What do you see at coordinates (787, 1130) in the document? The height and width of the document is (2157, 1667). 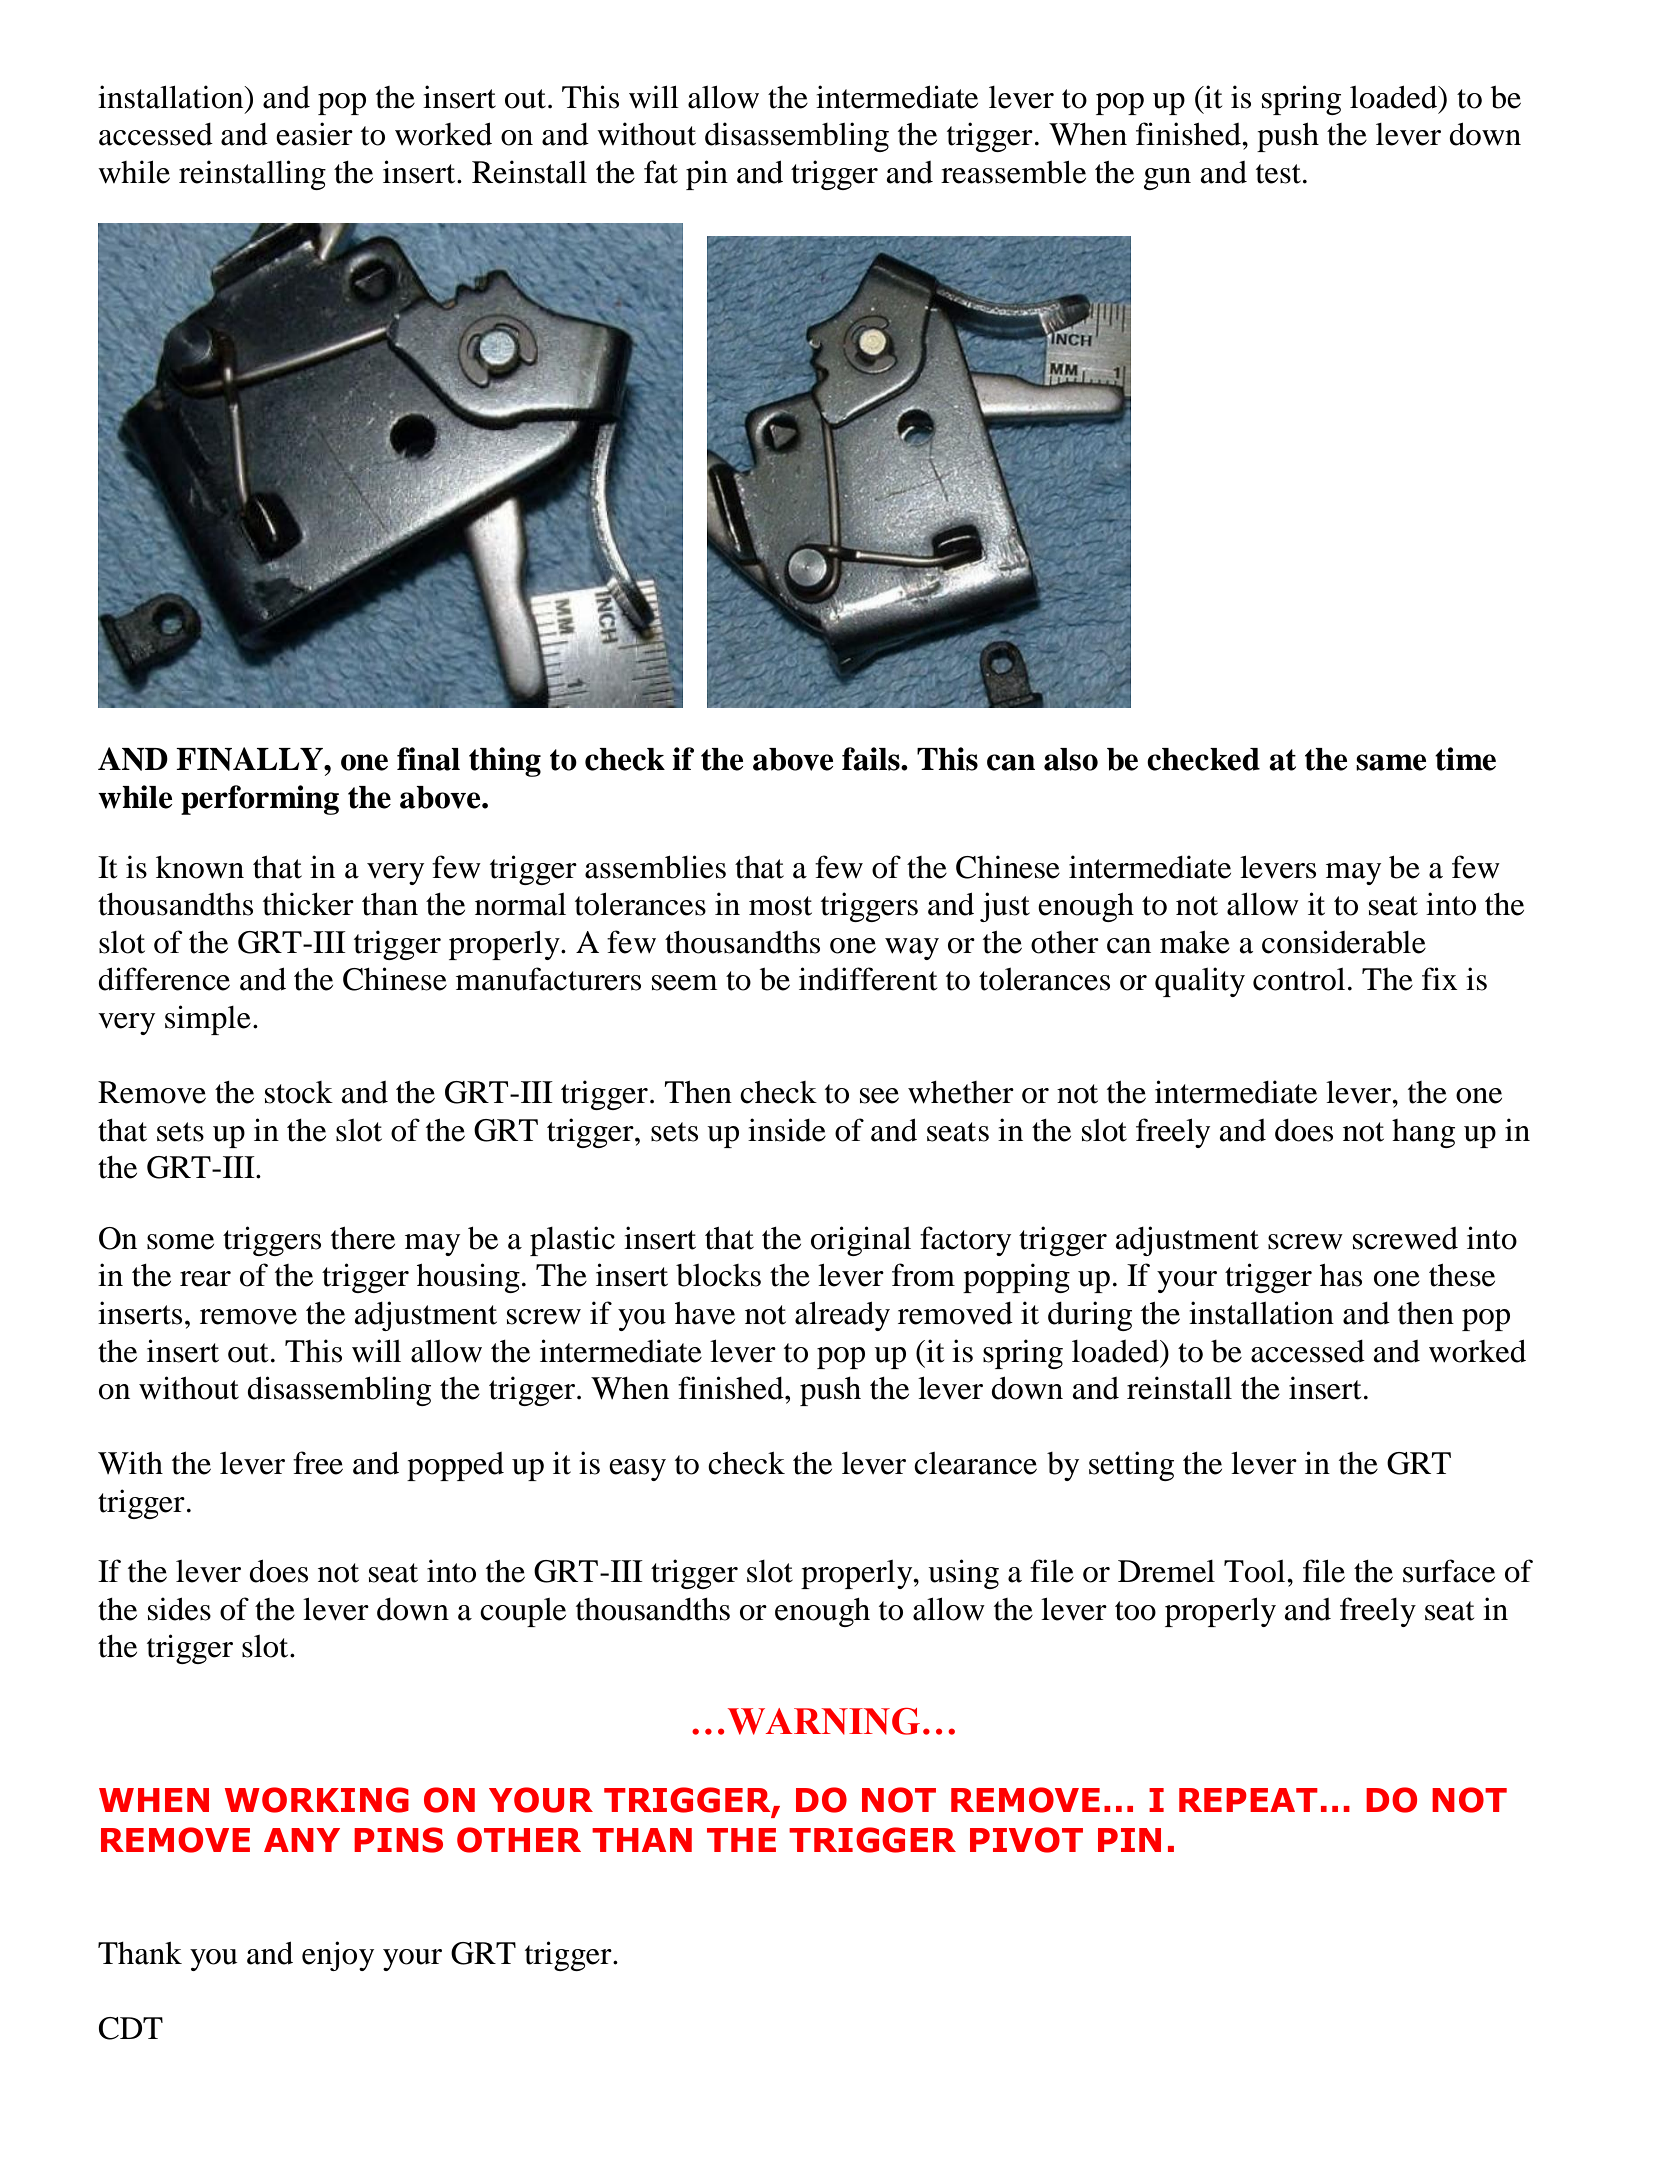 I see `inside` at bounding box center [787, 1130].
